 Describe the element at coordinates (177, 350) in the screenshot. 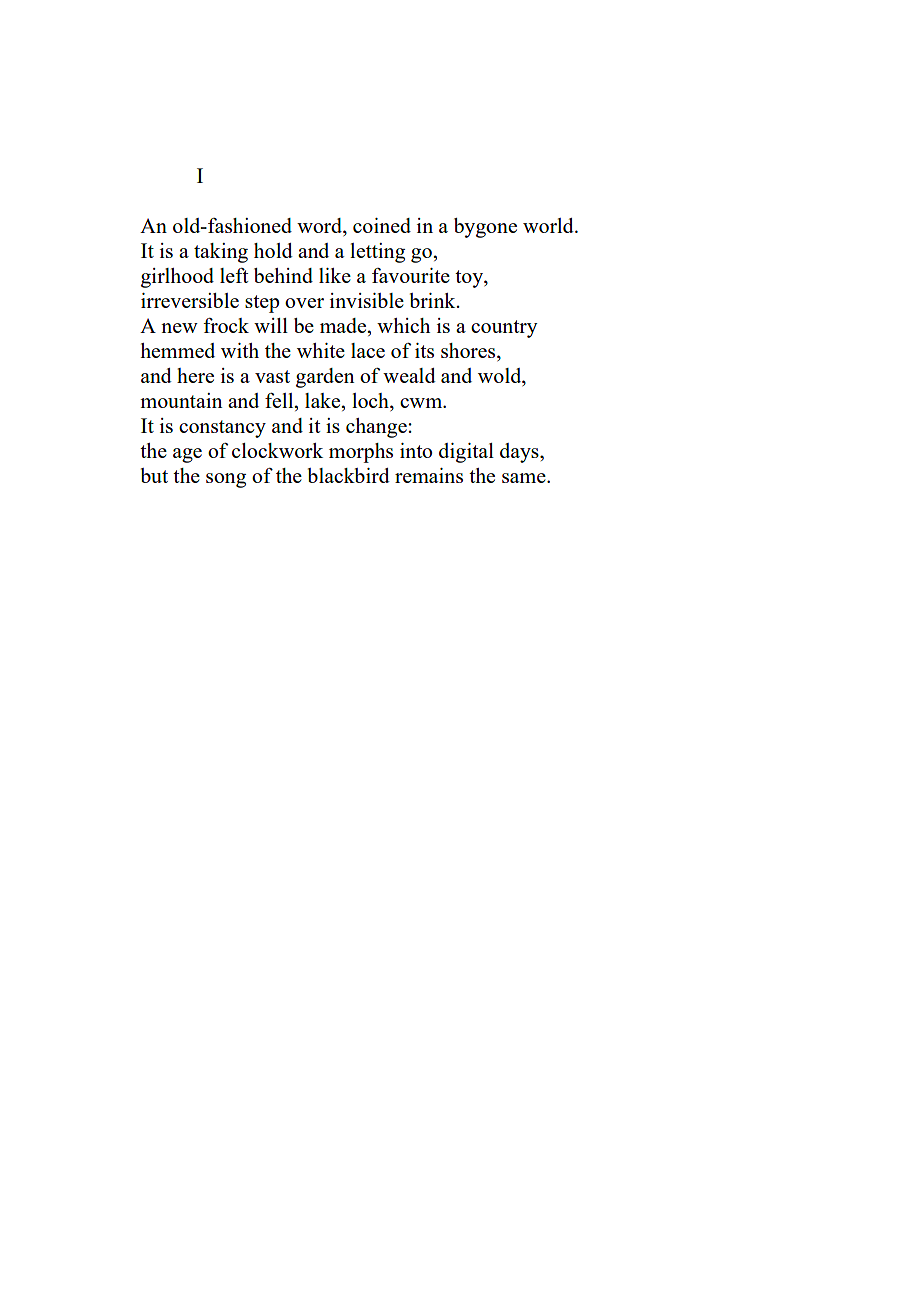

I see `hemmed` at that location.
